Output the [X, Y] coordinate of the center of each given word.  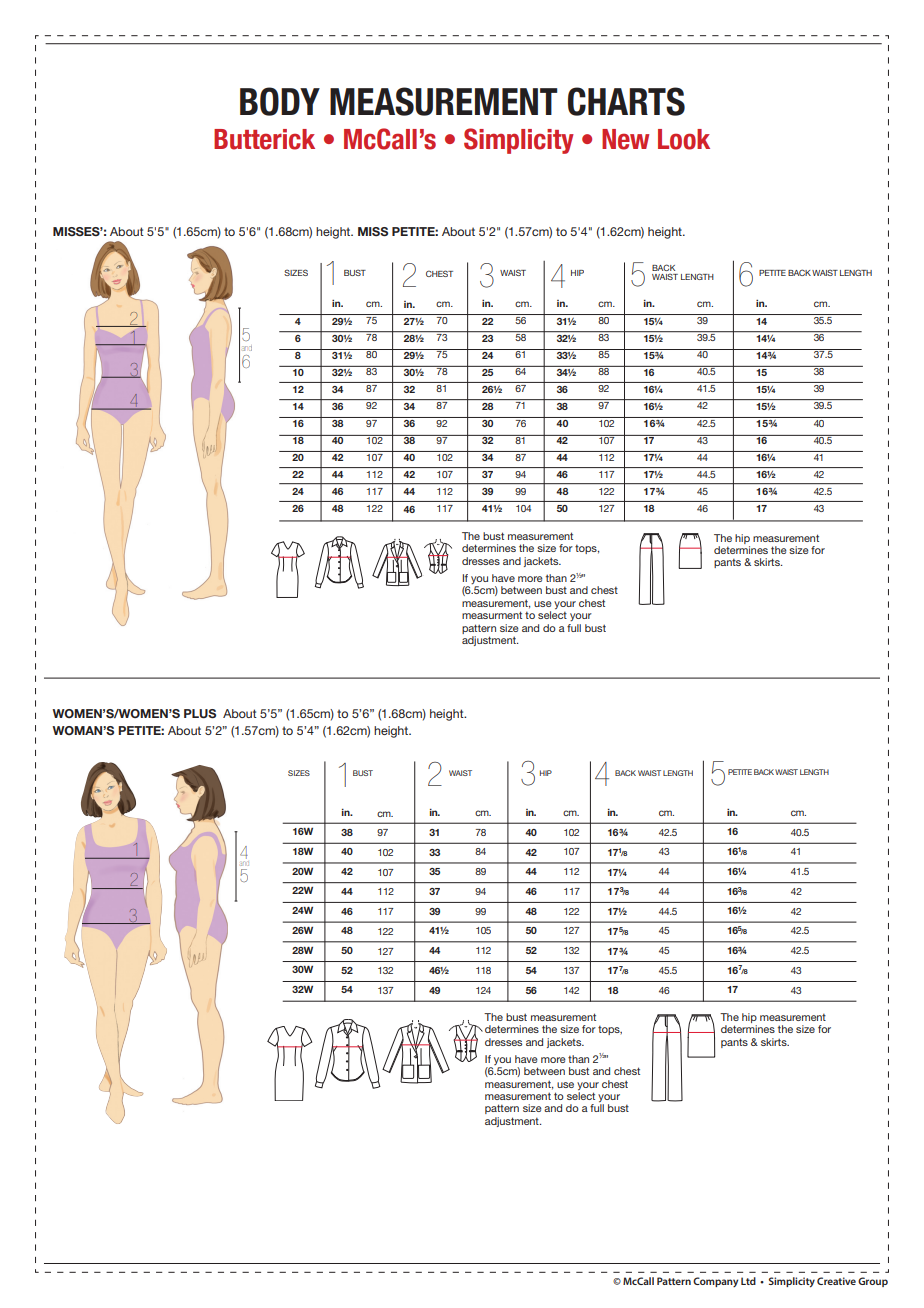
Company [715, 1282]
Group [873, 1282]
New [625, 139]
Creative [836, 1281]
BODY [280, 101]
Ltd [748, 1281]
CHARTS [626, 101]
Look [684, 139]
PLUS [200, 714]
